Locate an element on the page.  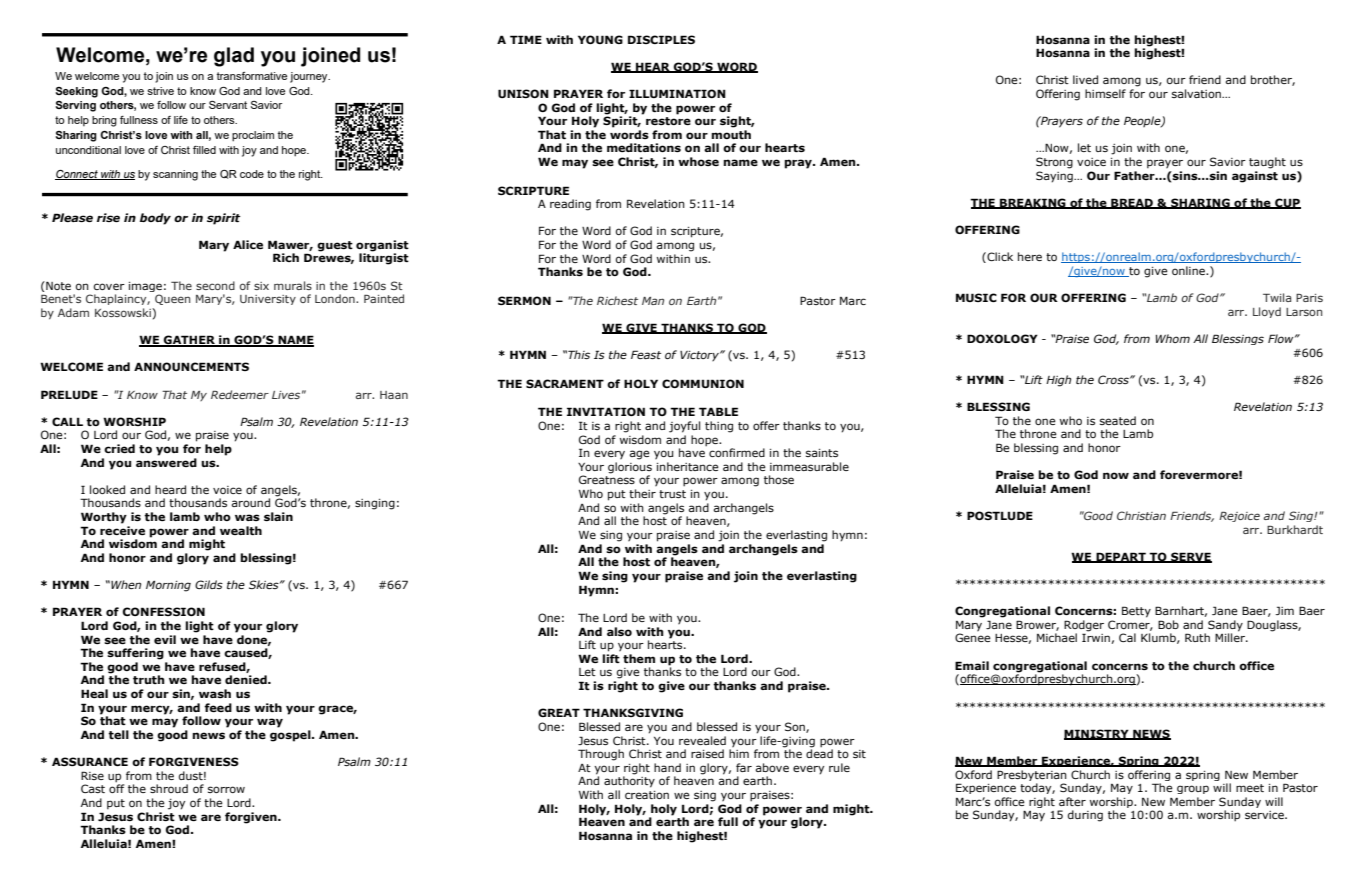
joyful is located at coordinates (684, 427).
